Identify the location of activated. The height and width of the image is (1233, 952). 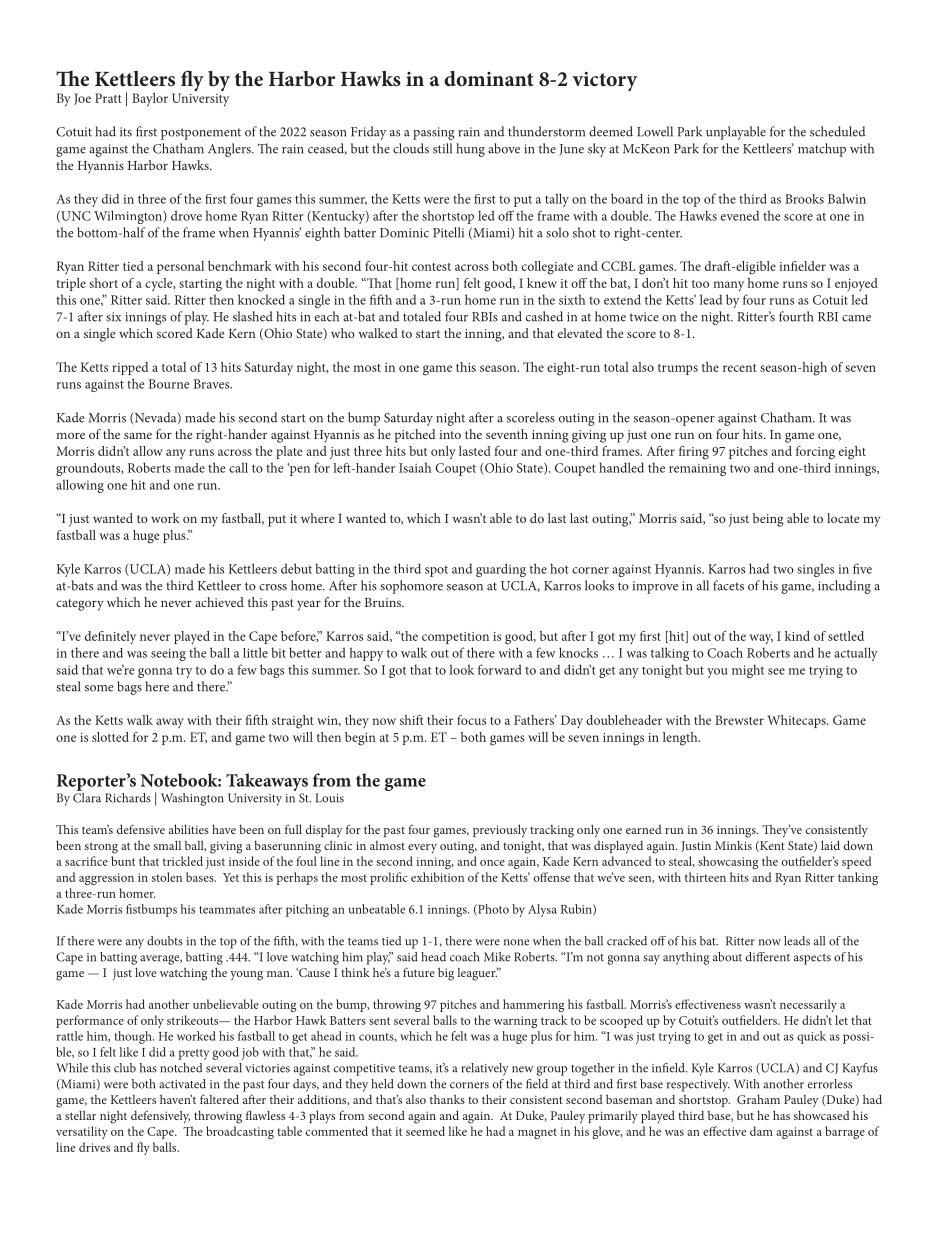
(182, 1084).
